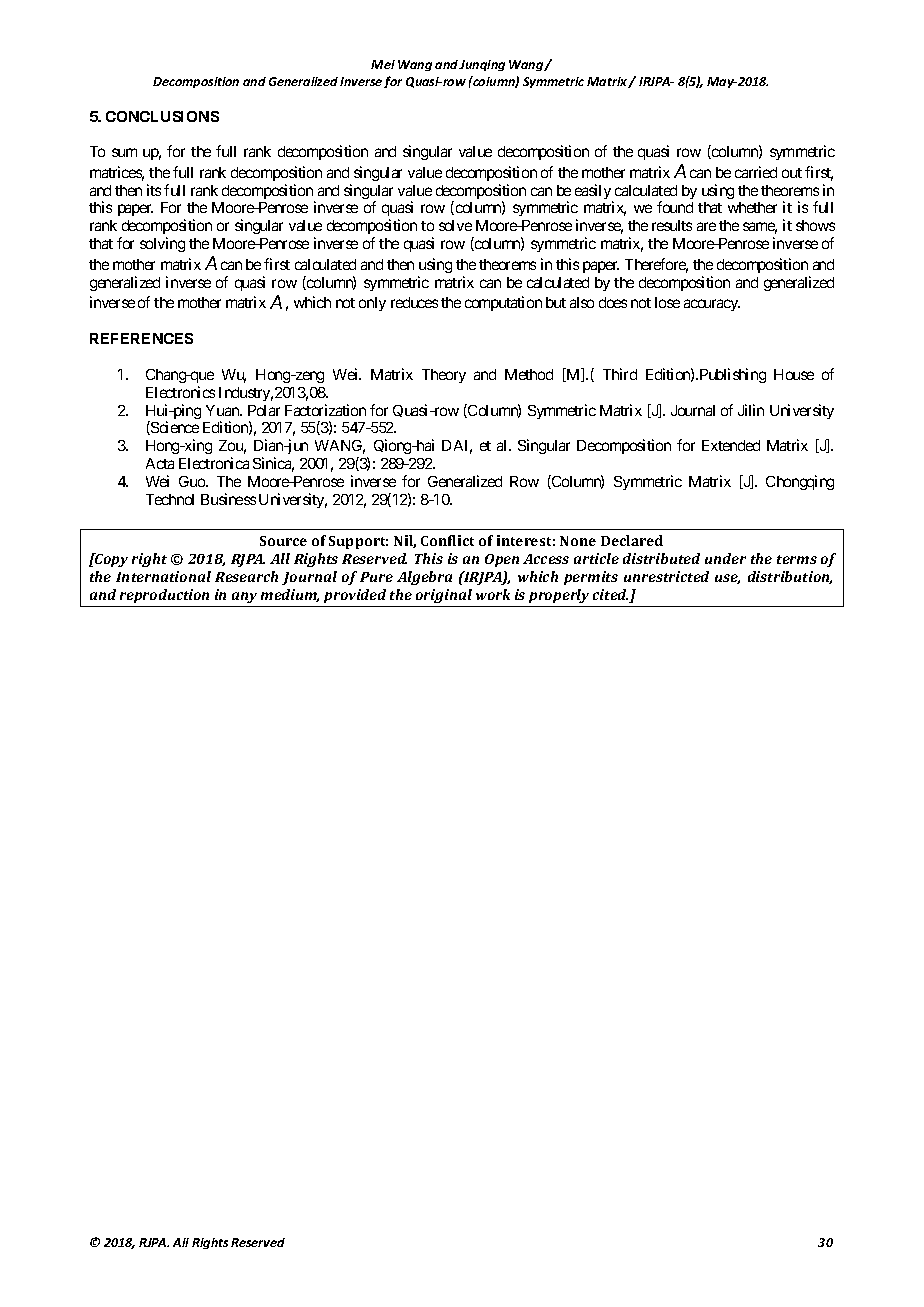 The image size is (924, 1307). Describe the element at coordinates (141, 338) in the screenshot. I see `REFERENCES` at that location.
